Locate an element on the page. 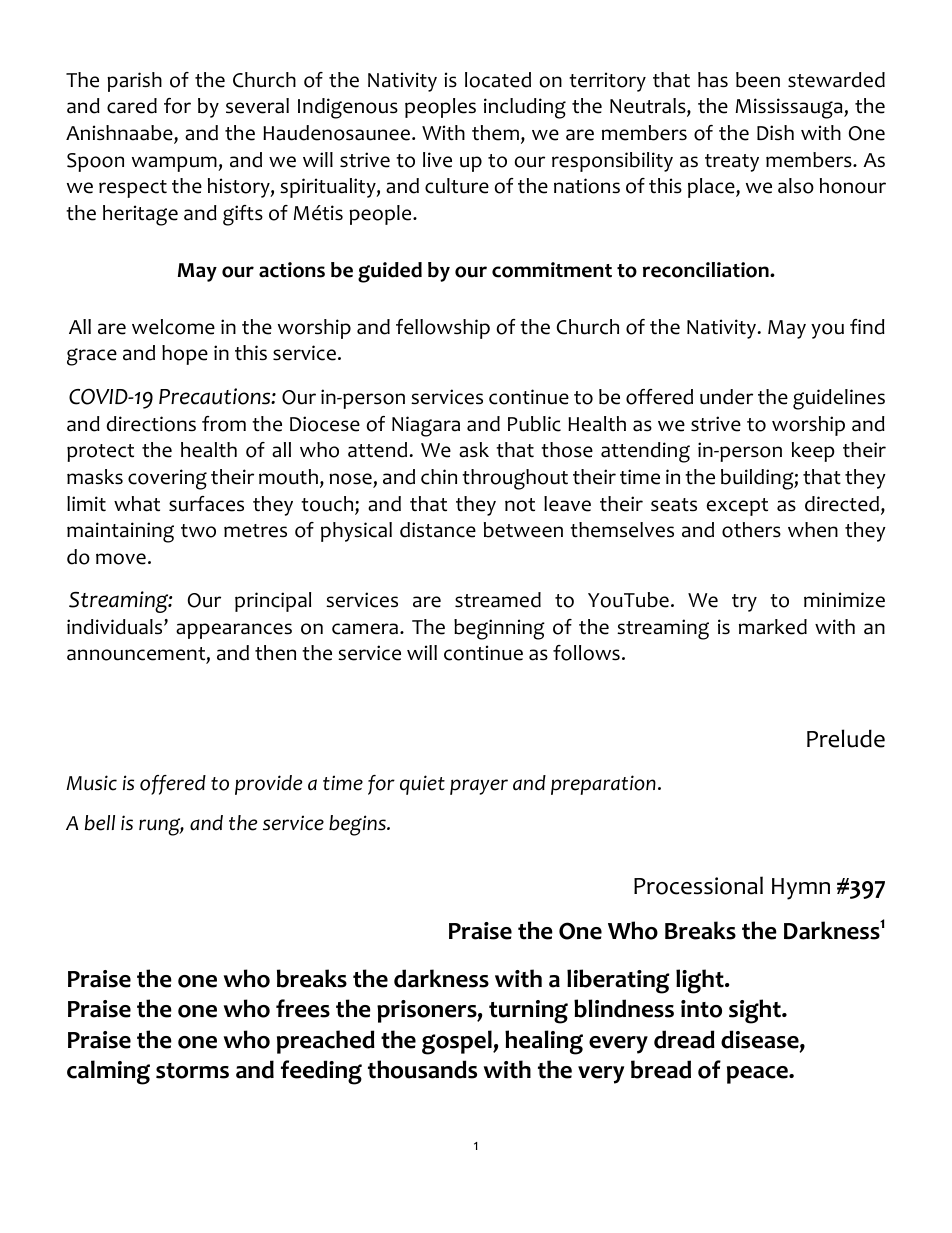 The image size is (952, 1233). gospel is located at coordinates (458, 1042).
